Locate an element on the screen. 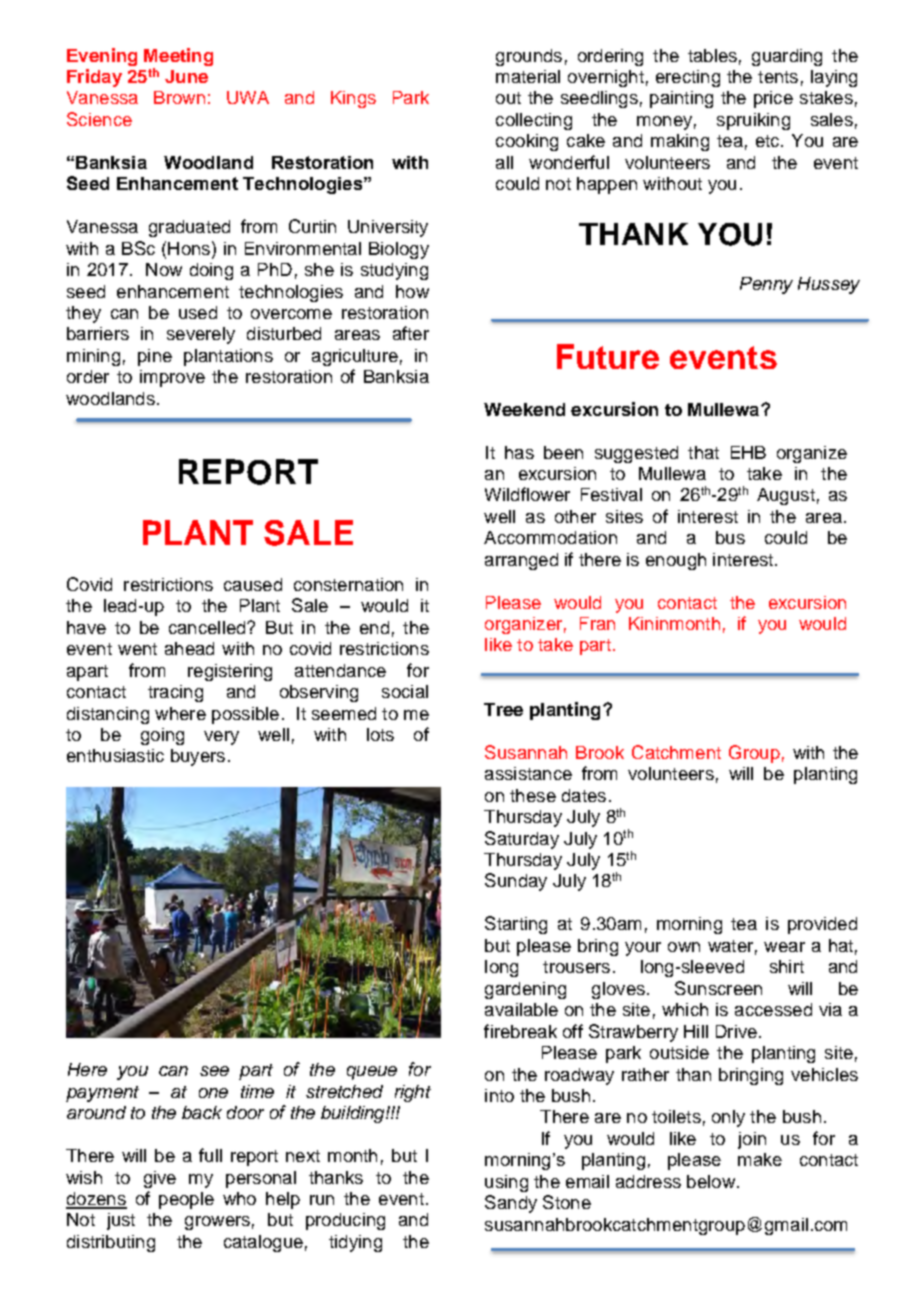  people is located at coordinates (186, 1200).
